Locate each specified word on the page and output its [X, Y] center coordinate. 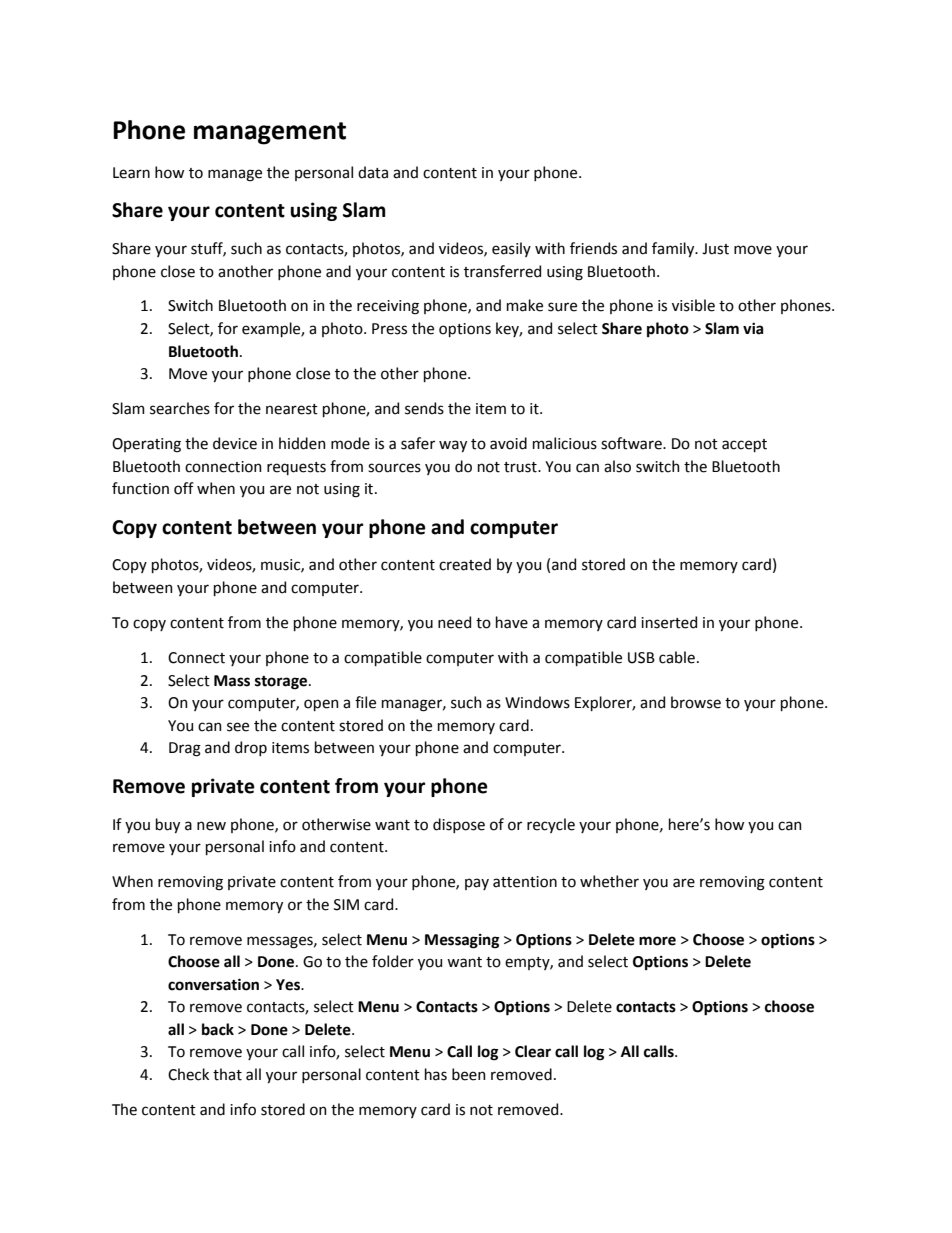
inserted [669, 622]
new [211, 826]
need [454, 622]
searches [180, 408]
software [632, 443]
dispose [459, 825]
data [373, 172]
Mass [232, 681]
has [436, 1074]
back [218, 1029]
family [674, 249]
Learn [131, 173]
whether [609, 881]
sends [424, 408]
